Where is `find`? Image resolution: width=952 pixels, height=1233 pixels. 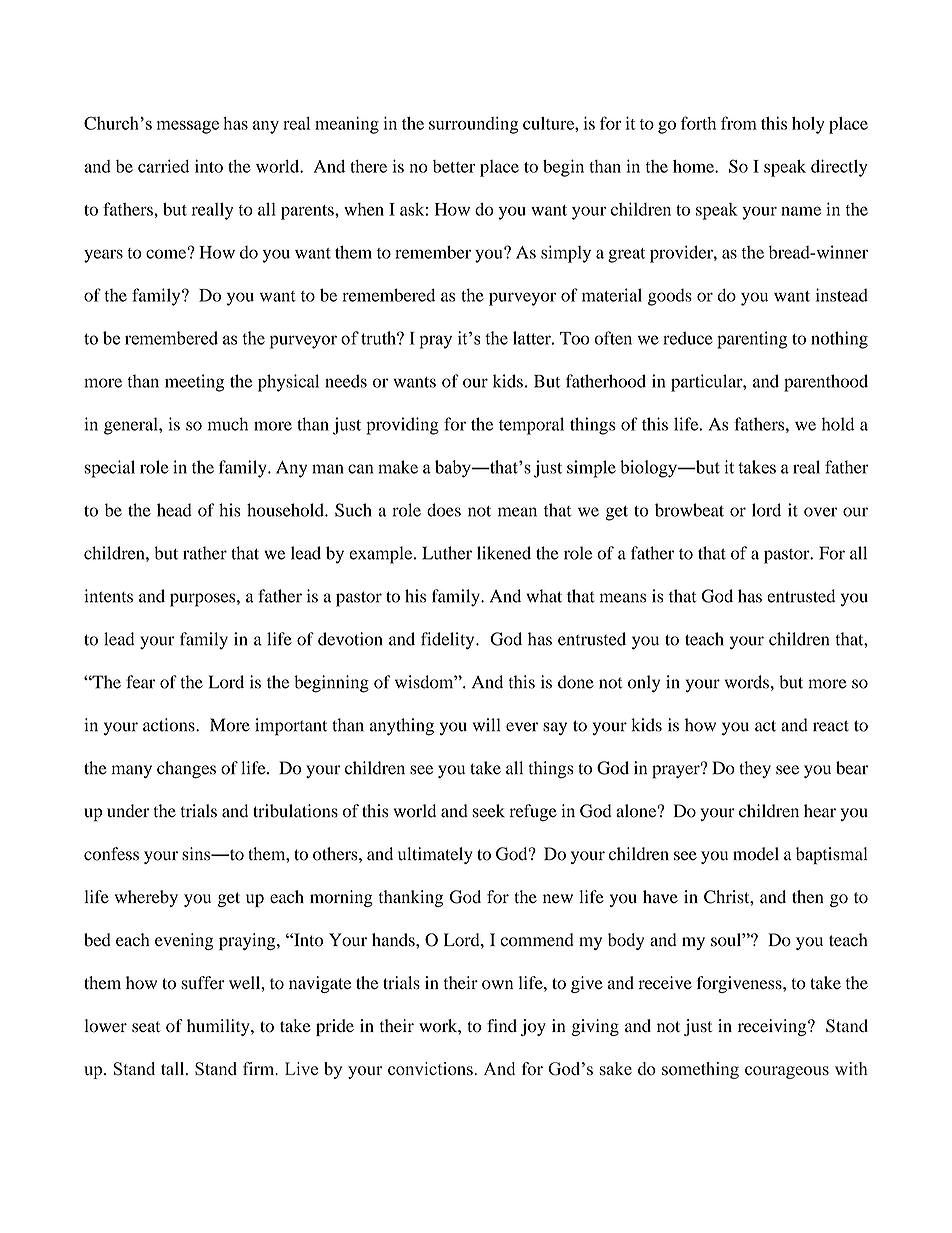 find is located at coordinates (502, 1025).
